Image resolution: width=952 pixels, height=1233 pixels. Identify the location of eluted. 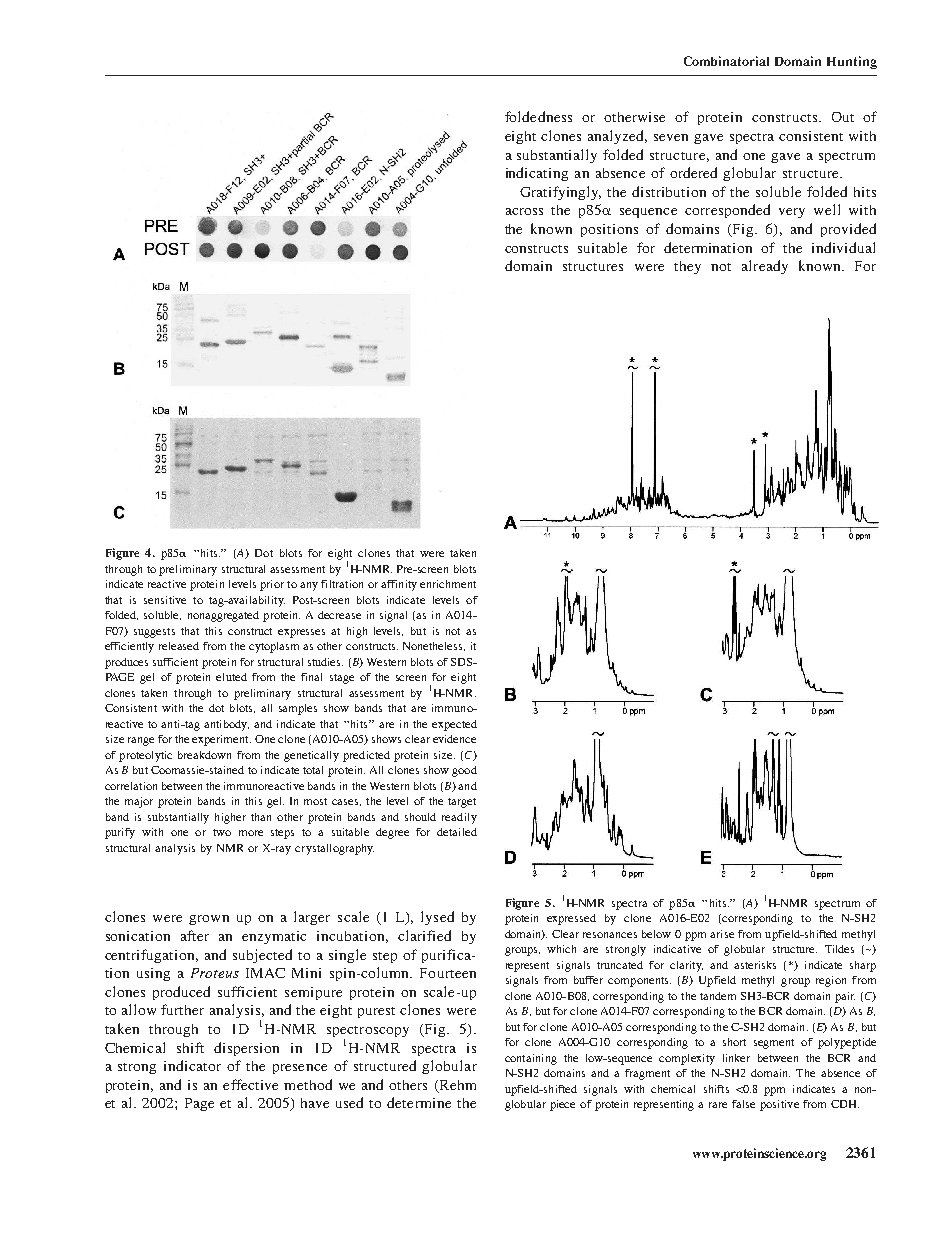
(231, 677).
